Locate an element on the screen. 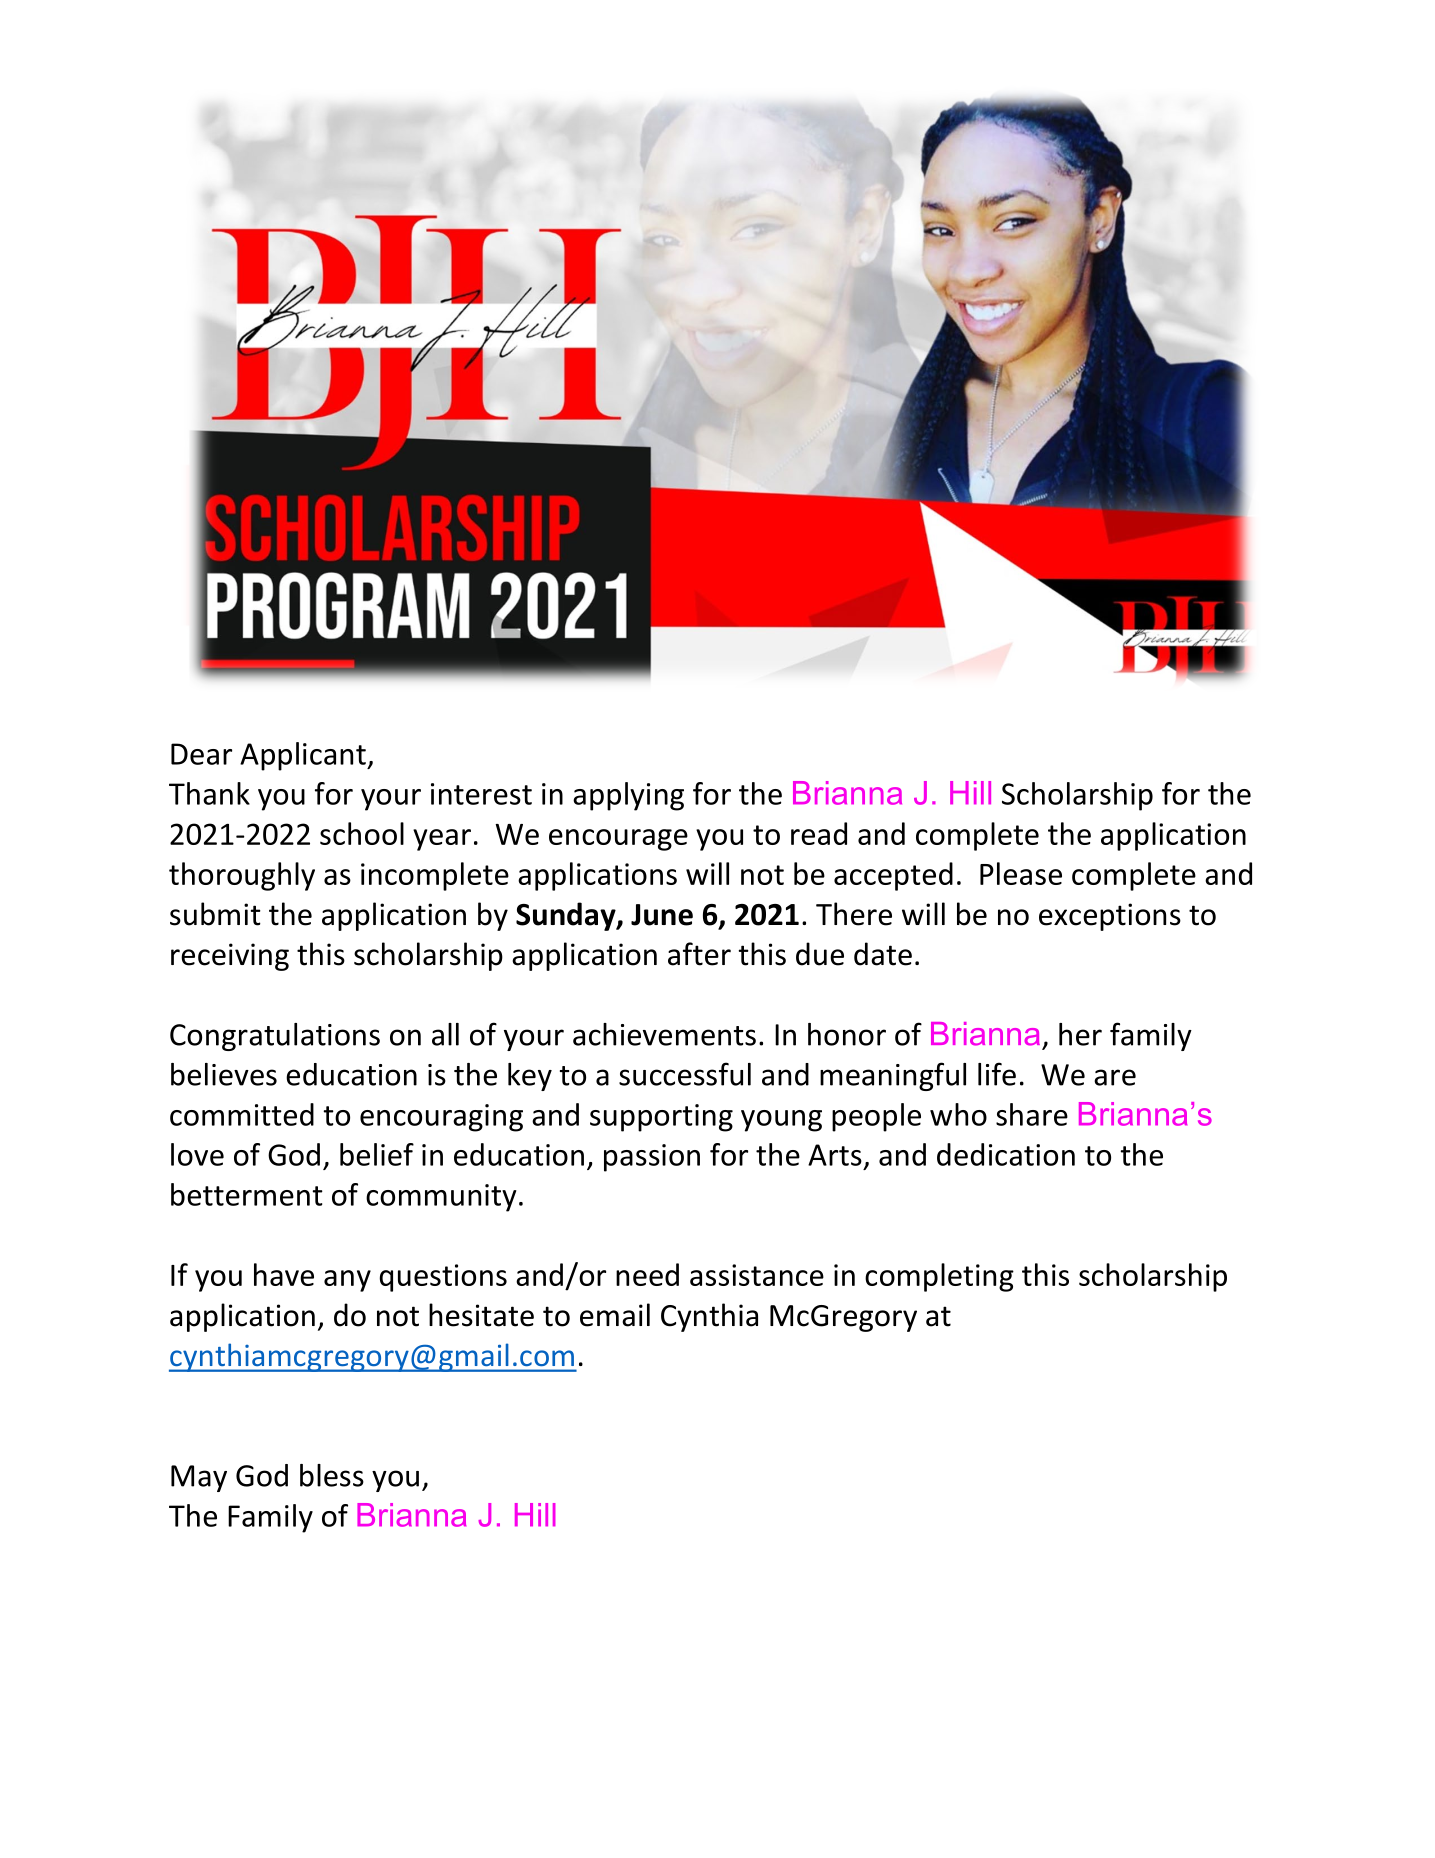 Image resolution: width=1435 pixels, height=1858 pixels. receiving is located at coordinates (230, 957).
